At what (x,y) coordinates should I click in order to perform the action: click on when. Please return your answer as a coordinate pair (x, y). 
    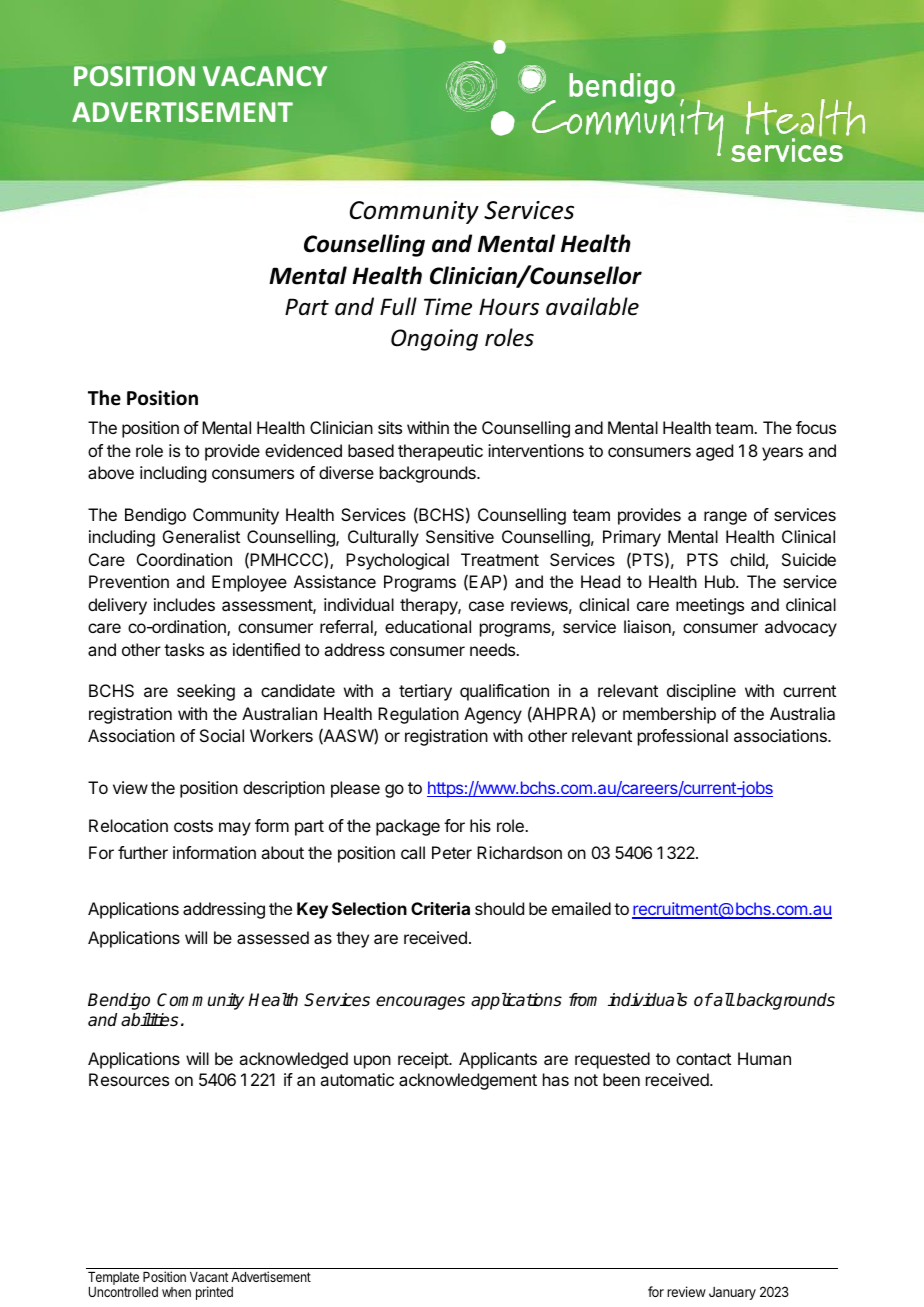
    Looking at the image, I should click on (176, 1292).
